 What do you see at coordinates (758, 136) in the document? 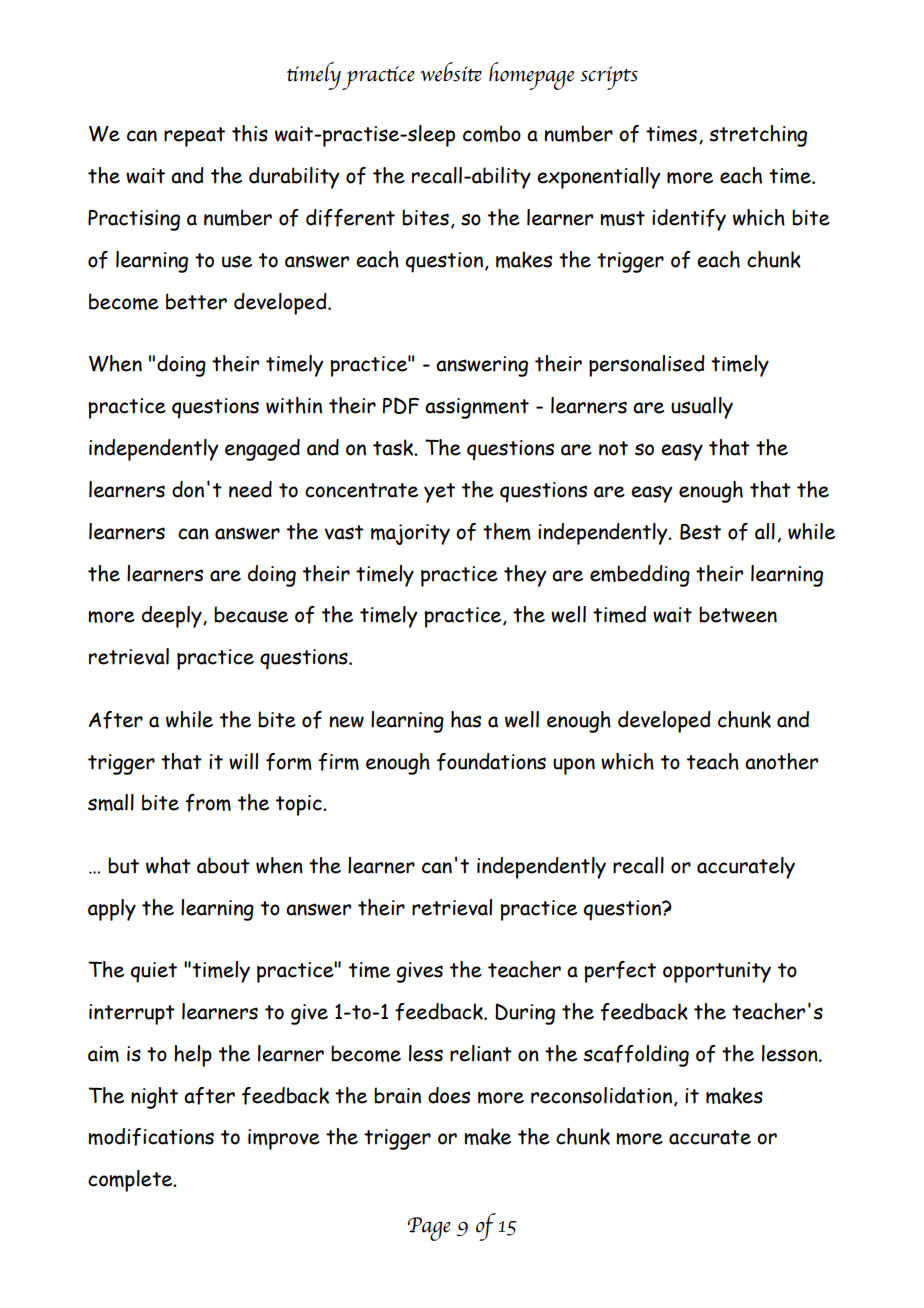
I see `stretching` at bounding box center [758, 136].
